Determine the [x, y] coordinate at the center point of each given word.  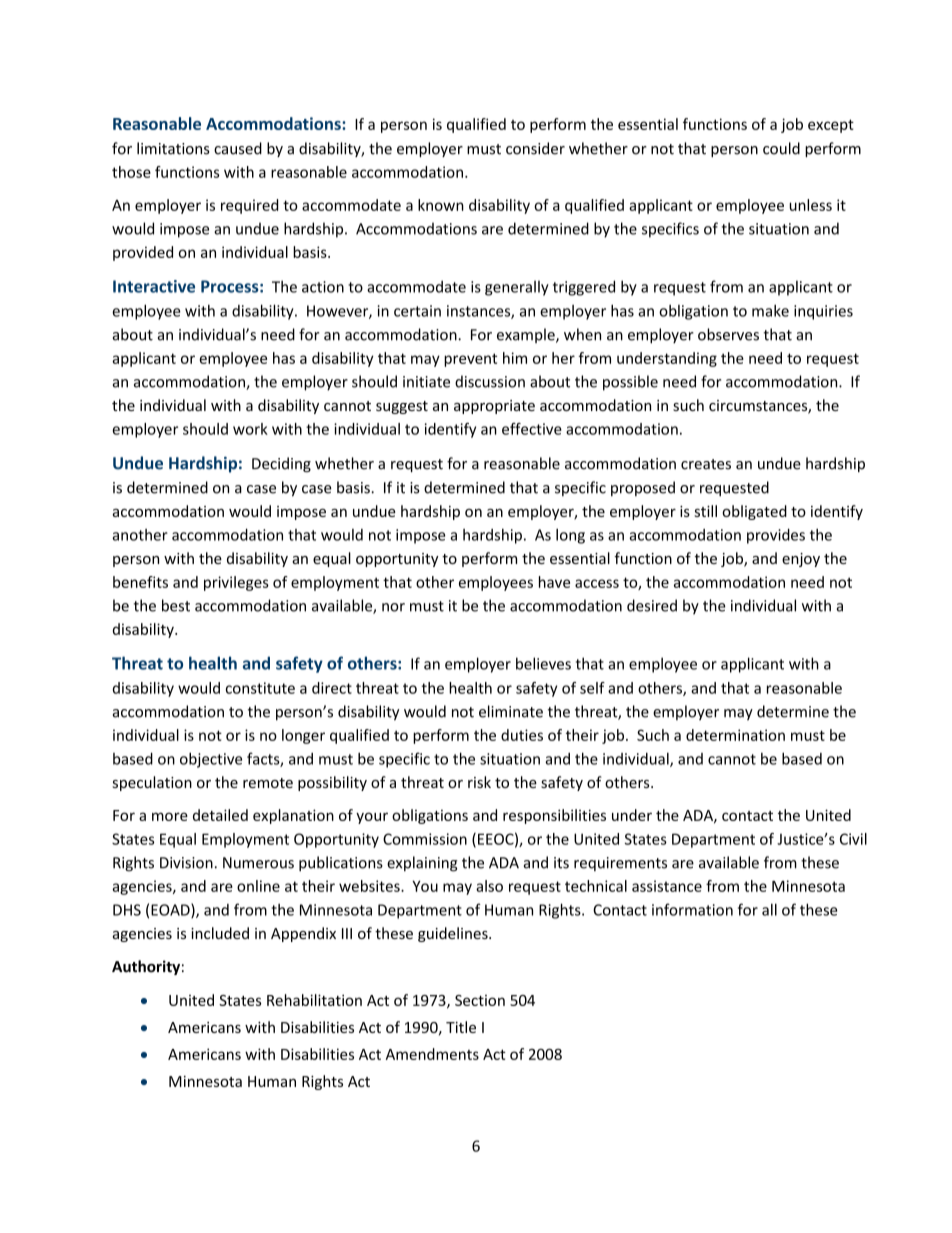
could [781, 148]
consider [535, 148]
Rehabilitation [314, 1000]
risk [479, 782]
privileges [236, 583]
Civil [853, 839]
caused [238, 148]
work [250, 429]
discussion [490, 381]
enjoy [801, 560]
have [554, 582]
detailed [220, 815]
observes [728, 334]
